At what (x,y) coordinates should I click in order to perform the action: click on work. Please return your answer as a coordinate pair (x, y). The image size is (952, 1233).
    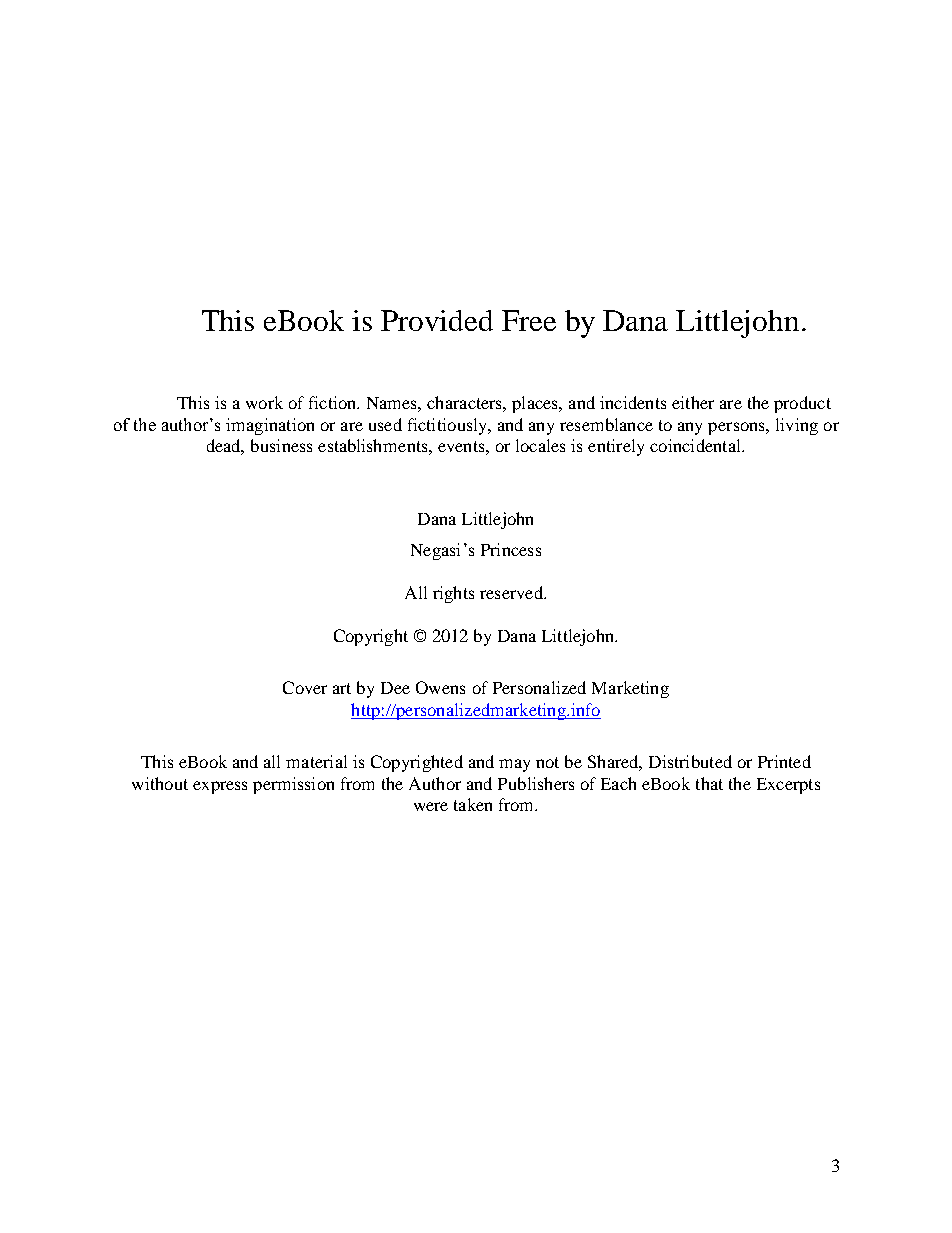
    Looking at the image, I should click on (264, 402).
